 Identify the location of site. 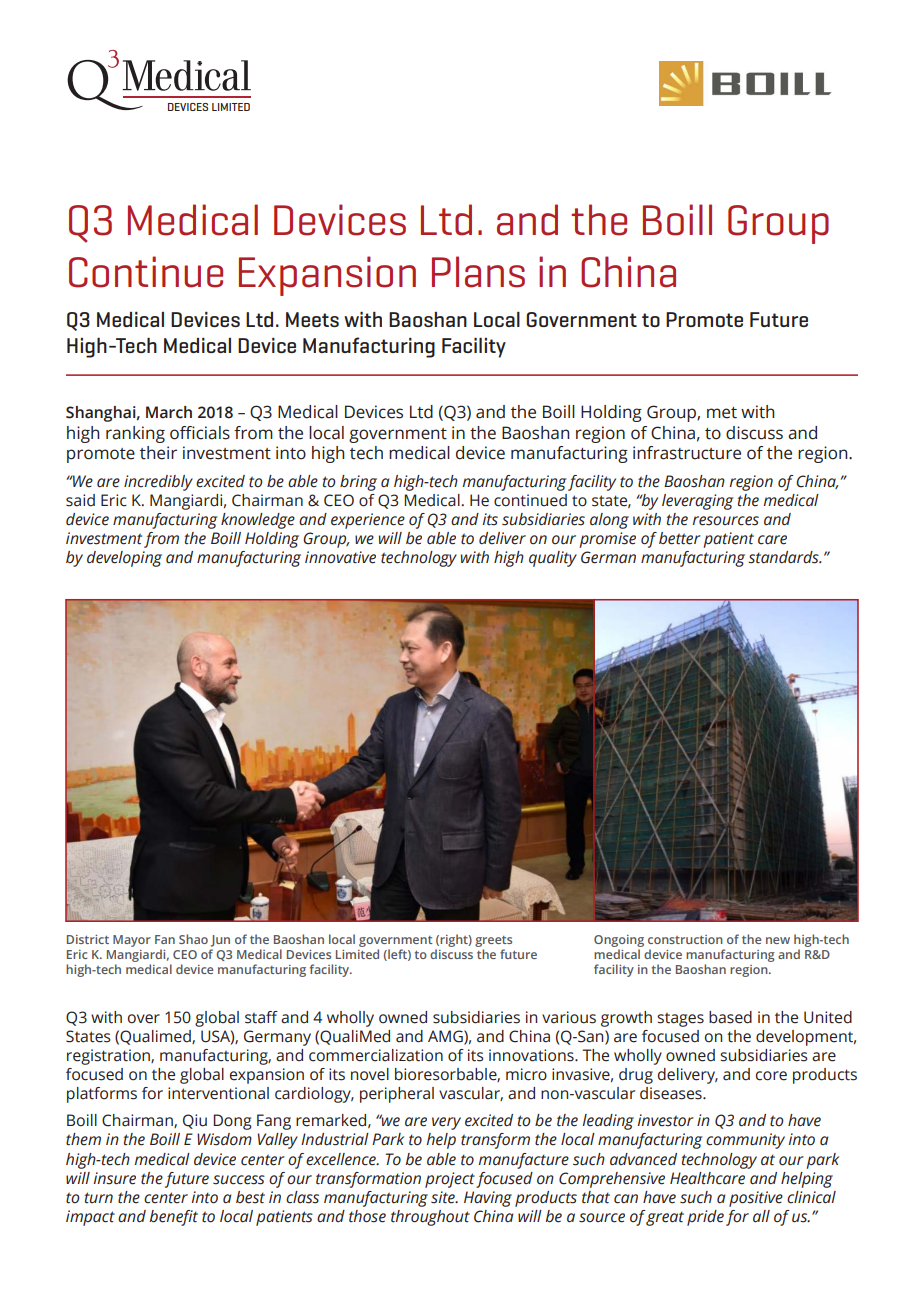
(444, 1197).
